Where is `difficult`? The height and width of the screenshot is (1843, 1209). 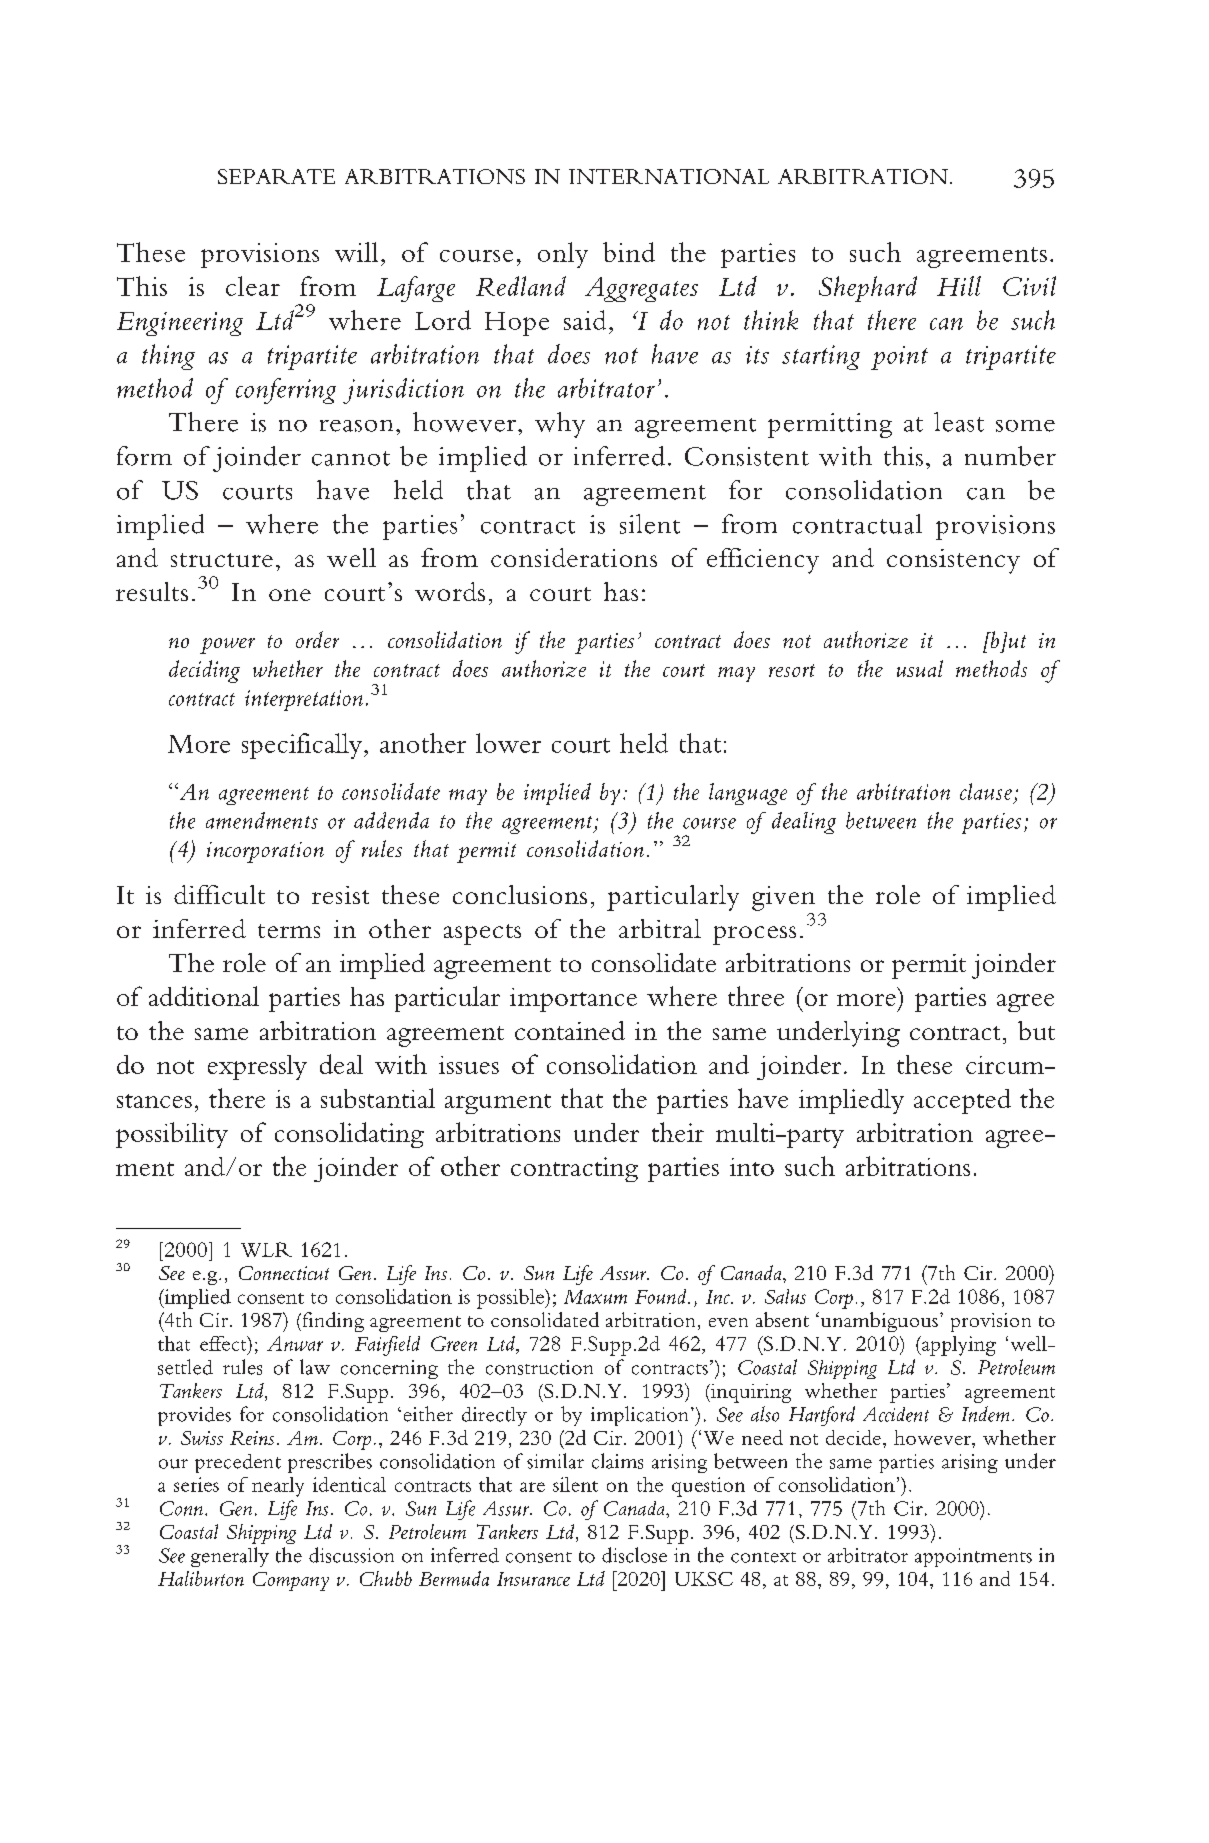 difficult is located at coordinates (219, 894).
